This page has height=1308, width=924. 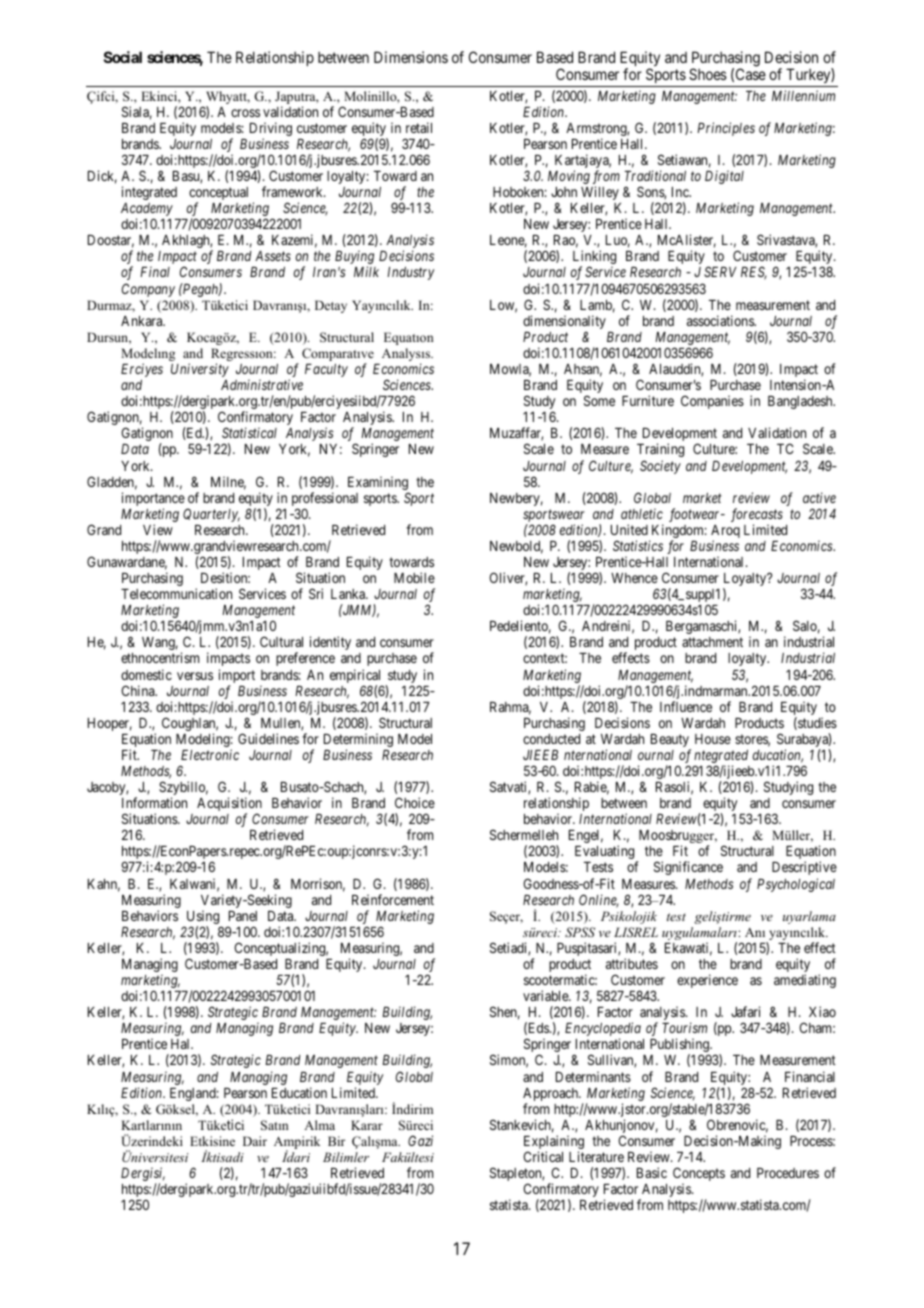 I want to click on attachment, so click(x=712, y=642).
